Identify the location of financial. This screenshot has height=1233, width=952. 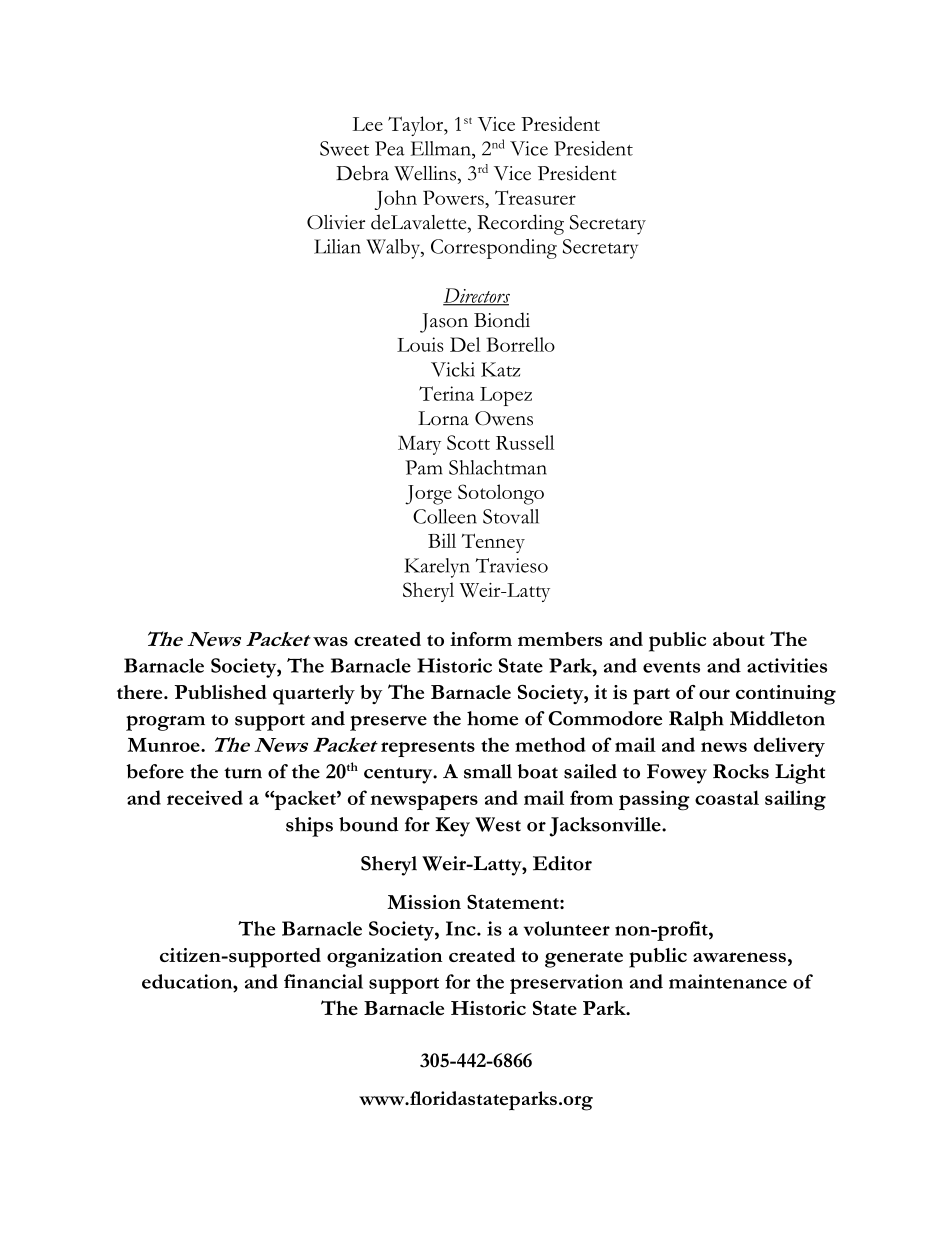
(323, 981).
